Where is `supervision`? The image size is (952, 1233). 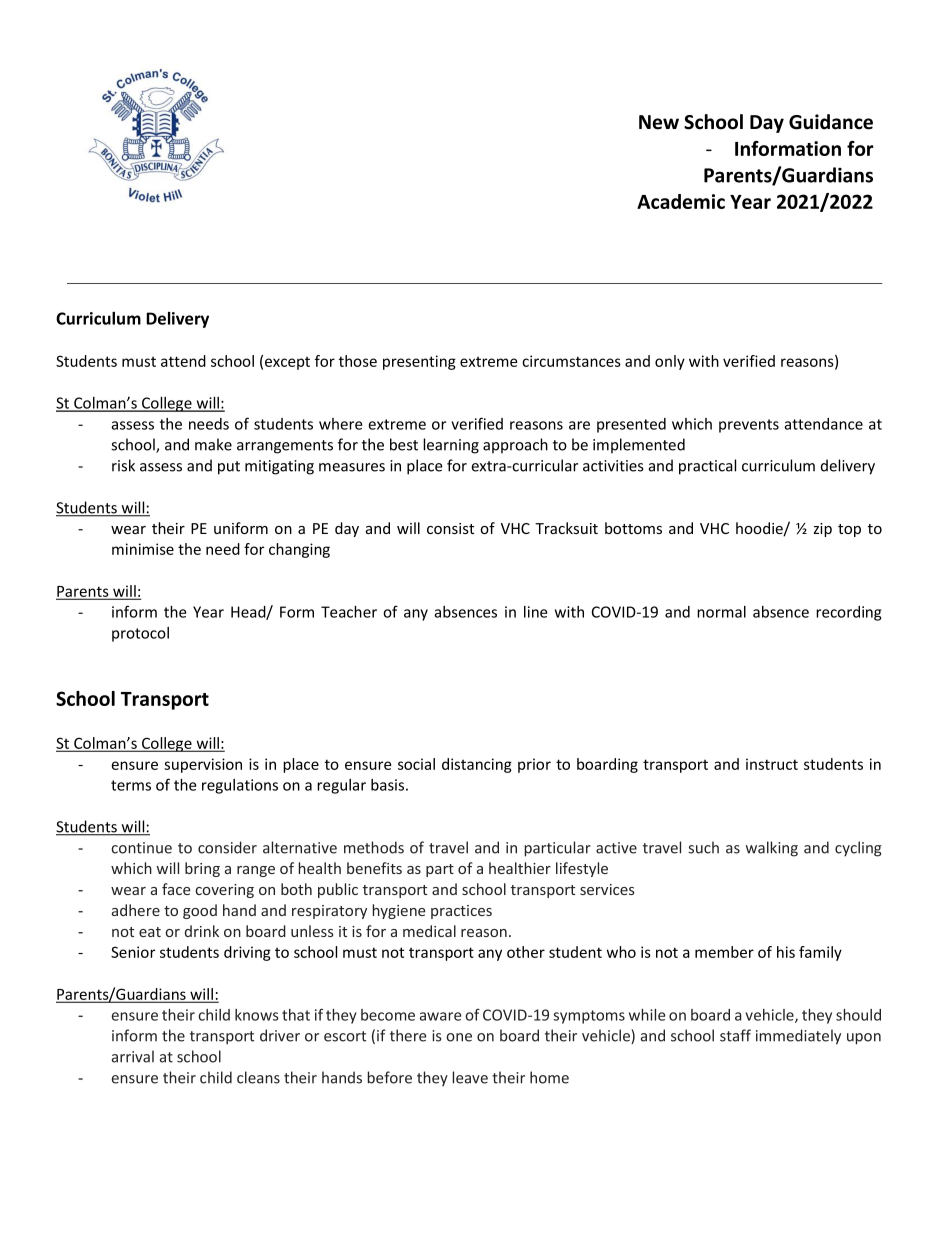 supervision is located at coordinates (203, 765).
